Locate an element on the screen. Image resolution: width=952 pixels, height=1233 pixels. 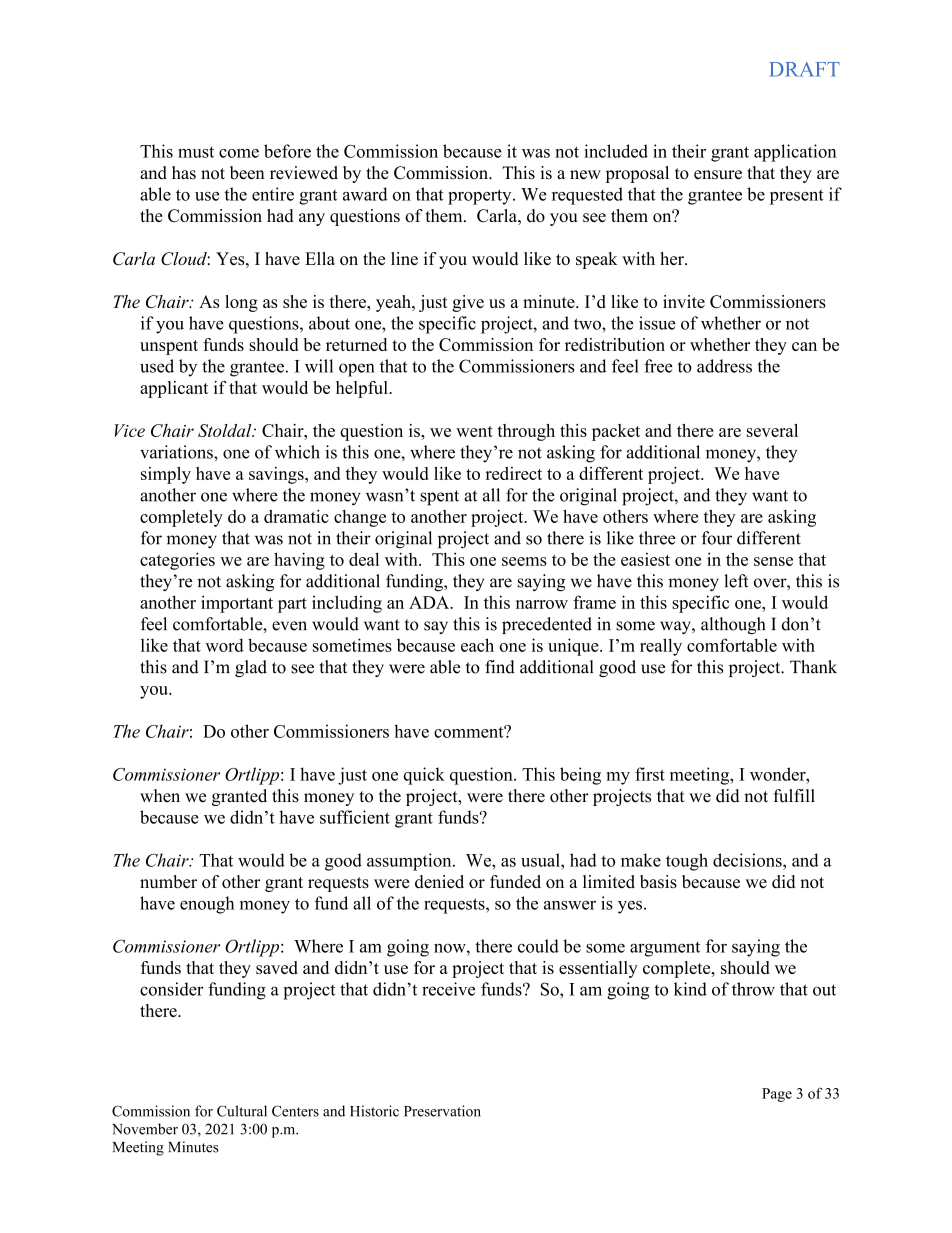
must is located at coordinates (196, 152).
